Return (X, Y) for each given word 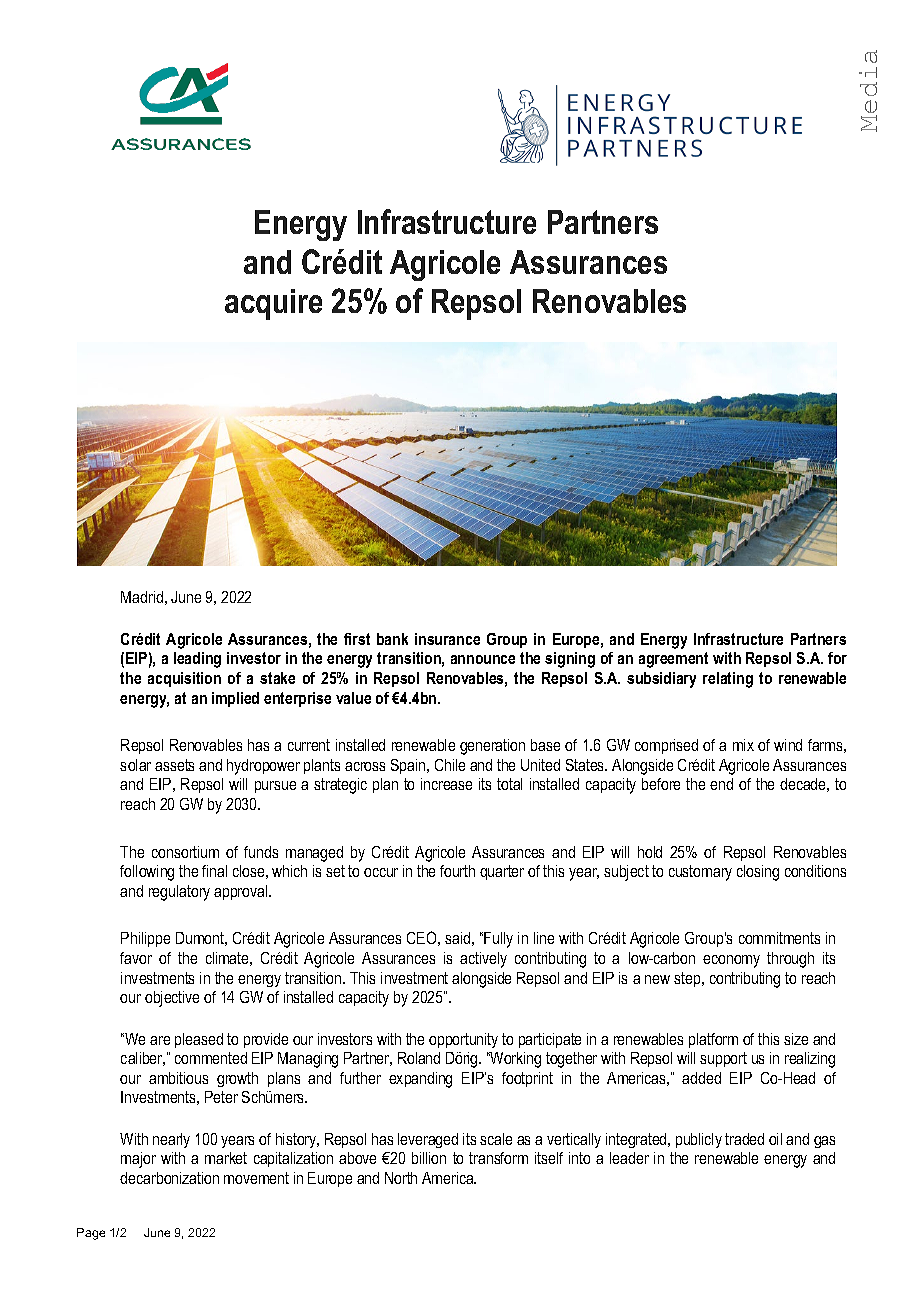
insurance (447, 639)
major (138, 1160)
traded (744, 1139)
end (721, 784)
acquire (273, 304)
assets (174, 765)
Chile (450, 765)
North (401, 1178)
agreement (673, 660)
